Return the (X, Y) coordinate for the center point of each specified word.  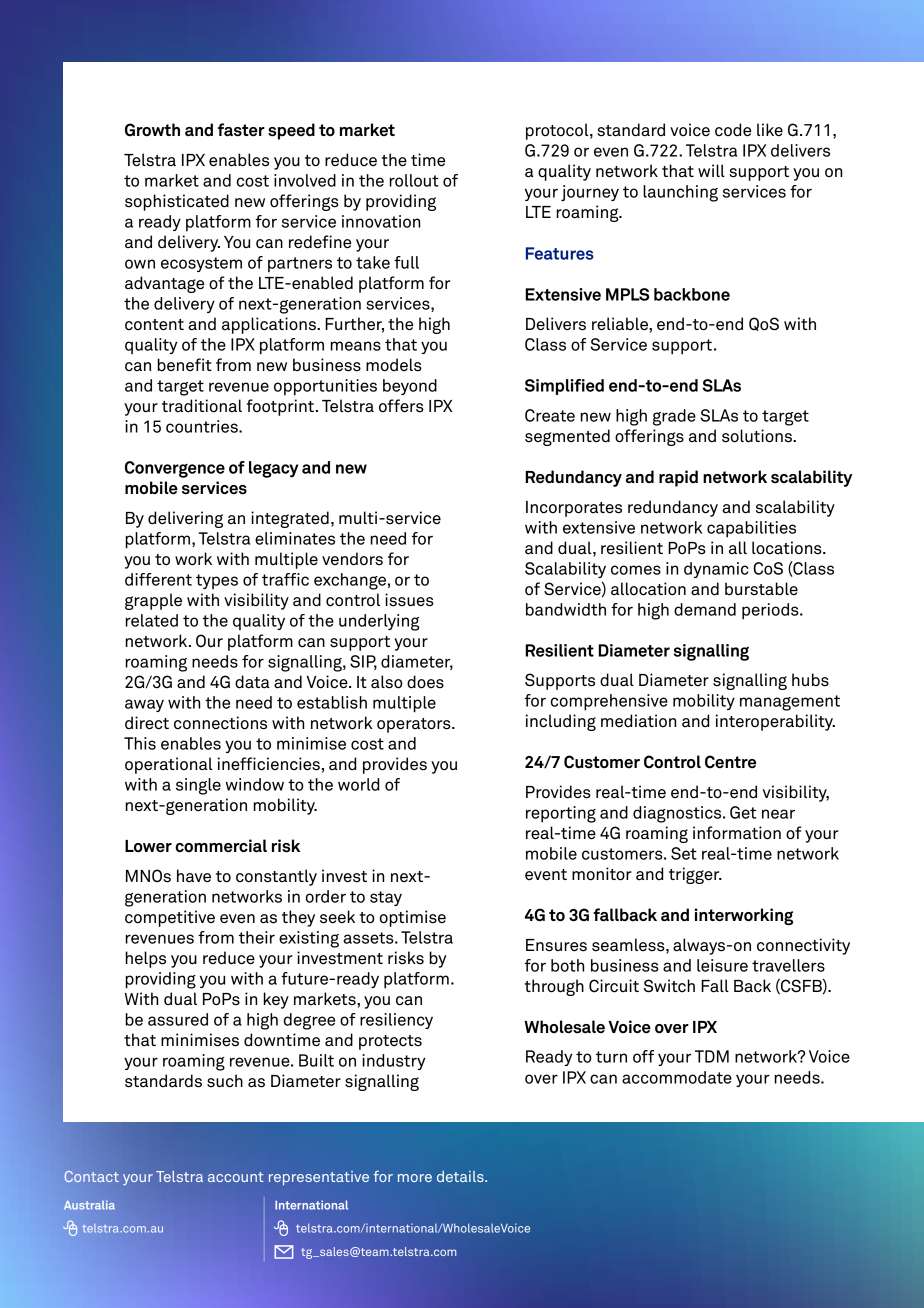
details (461, 1176)
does (425, 682)
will (711, 170)
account (236, 1177)
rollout (414, 180)
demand (705, 609)
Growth (152, 130)
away (144, 705)
